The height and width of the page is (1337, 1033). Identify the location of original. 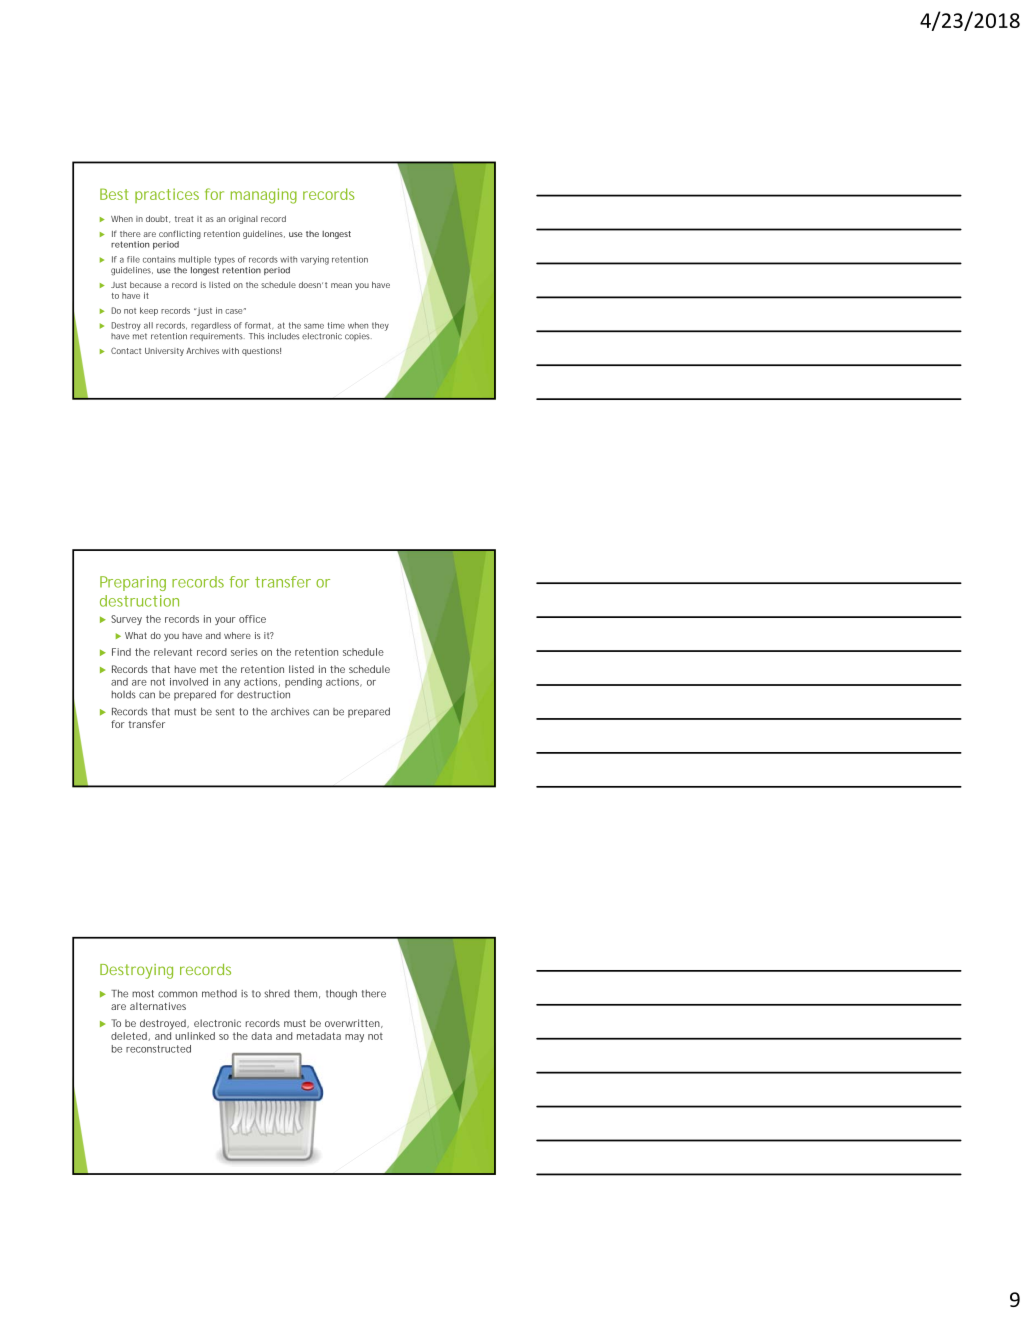
(243, 220).
